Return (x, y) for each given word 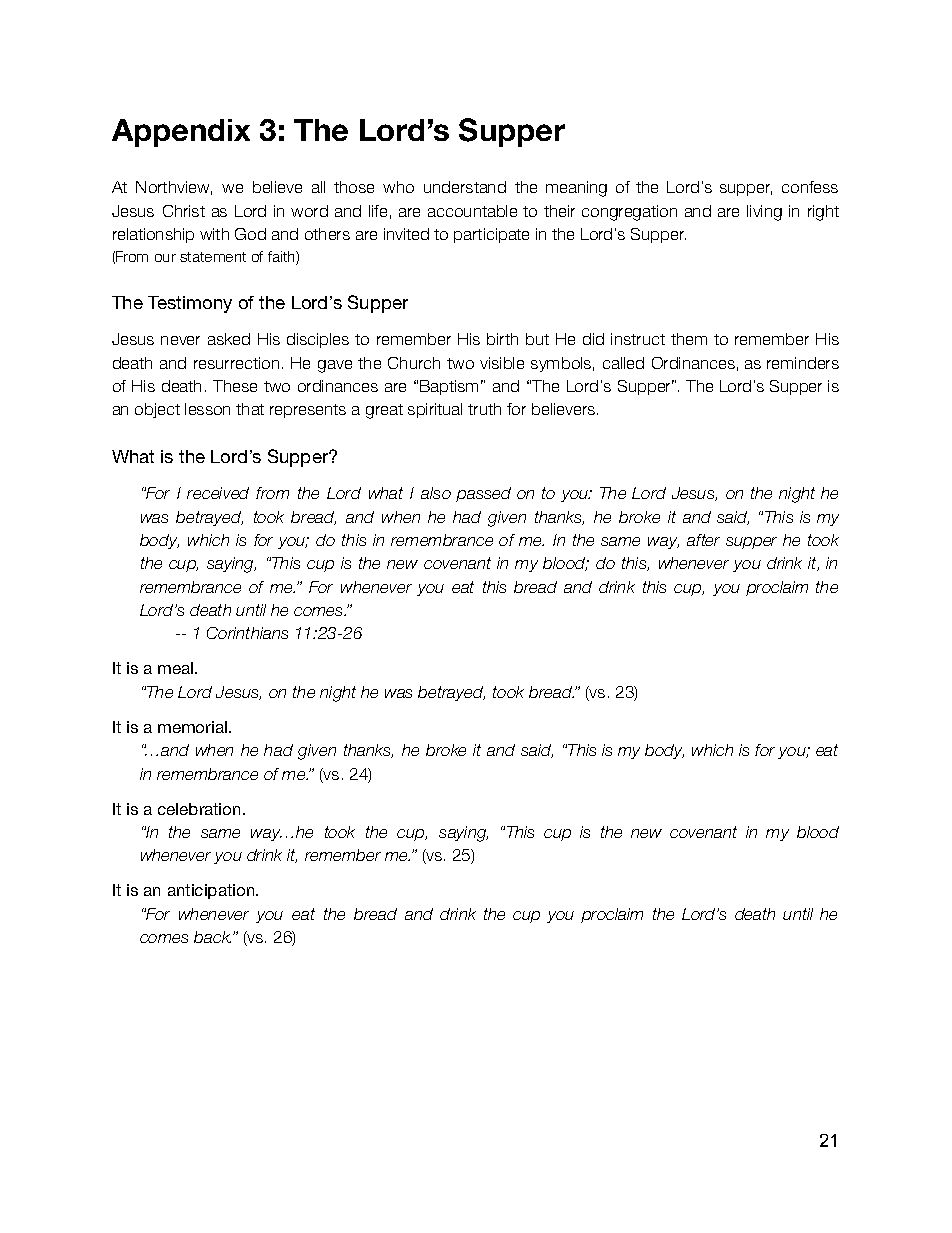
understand (465, 187)
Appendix (181, 133)
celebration (199, 809)
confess (810, 187)
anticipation (212, 891)
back (212, 937)
